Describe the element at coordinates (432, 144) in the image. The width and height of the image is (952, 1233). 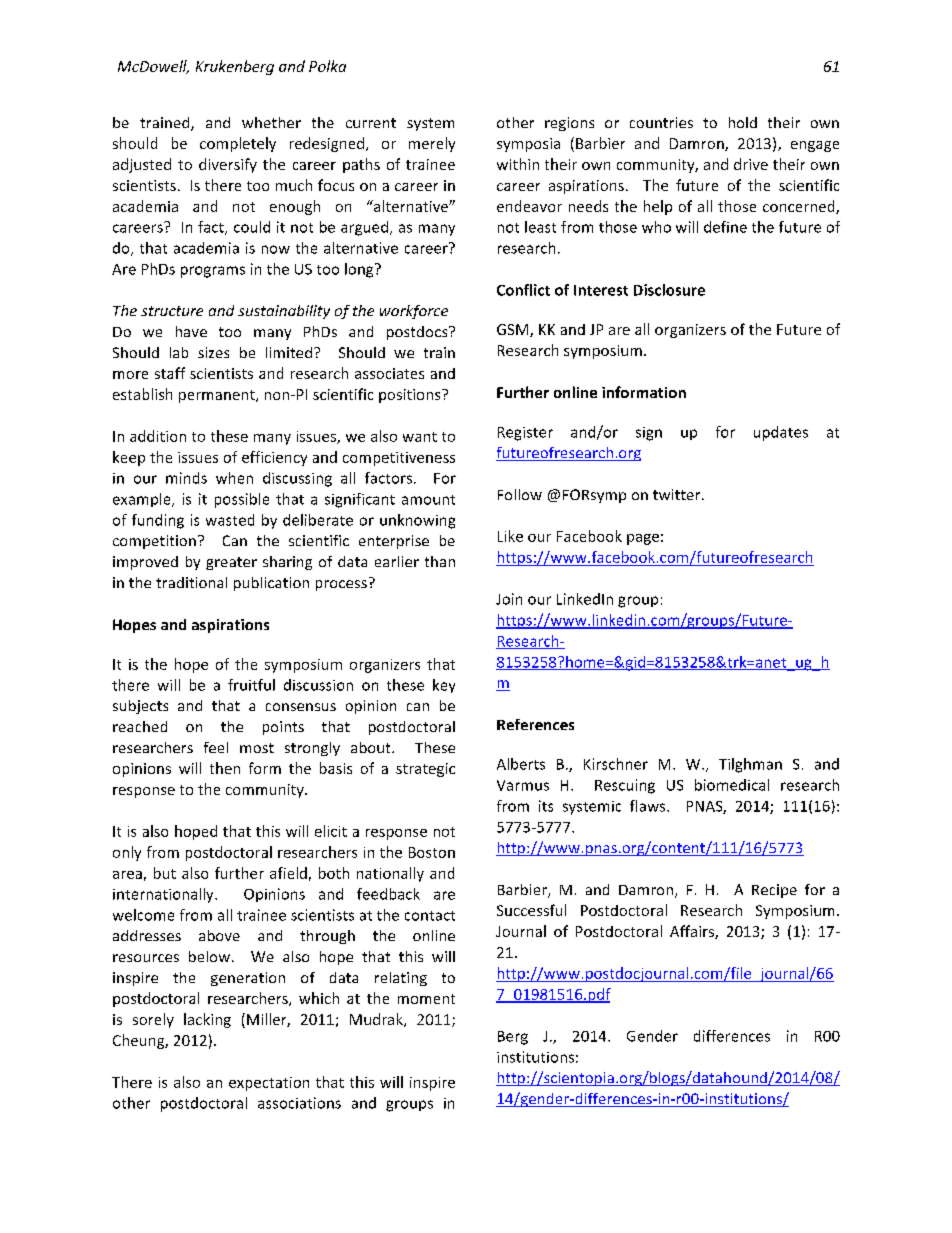
I see `merely` at that location.
